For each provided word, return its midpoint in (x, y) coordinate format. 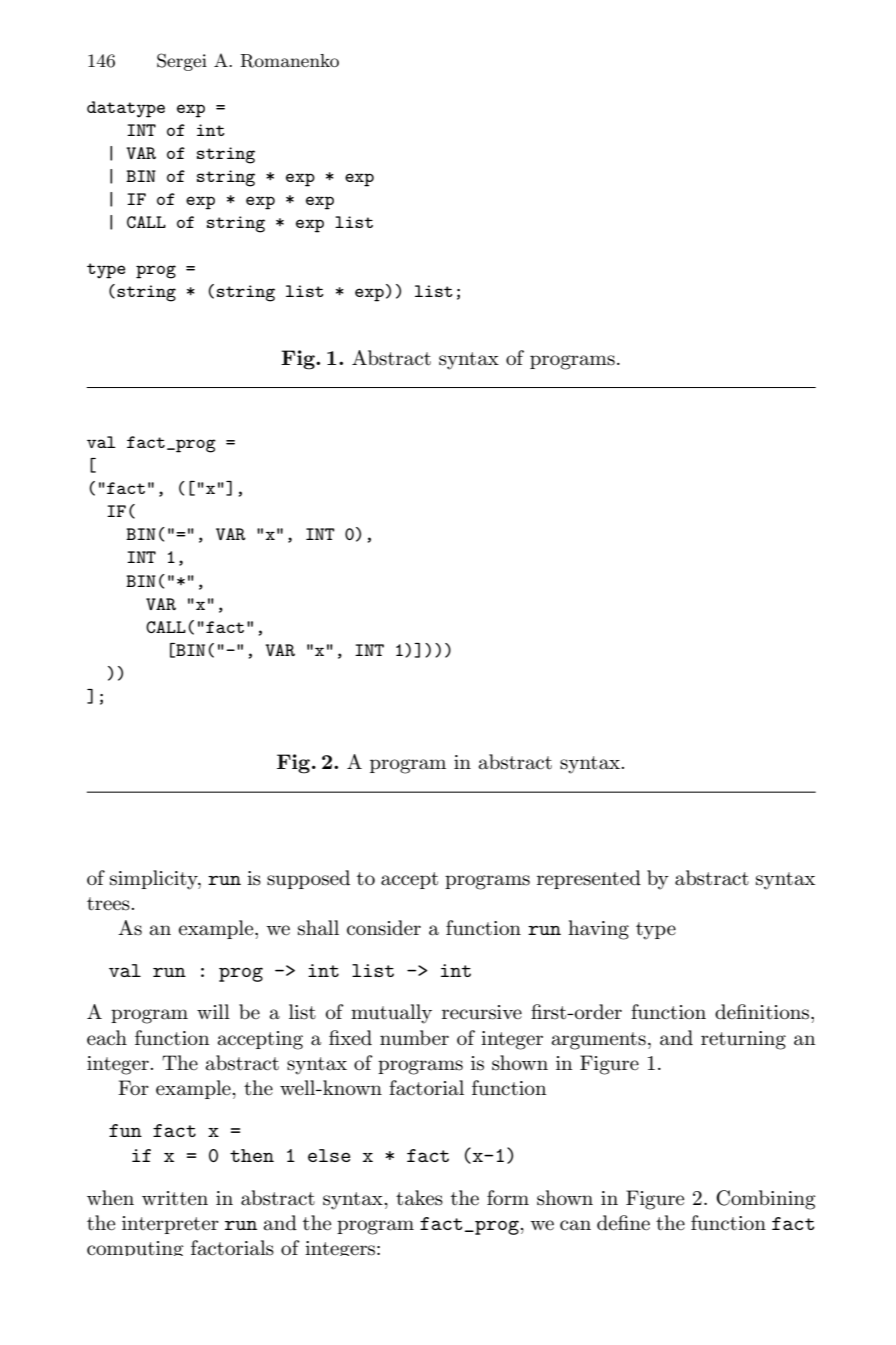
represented (589, 879)
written (175, 1198)
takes (419, 1198)
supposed (308, 879)
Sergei (182, 62)
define (623, 1223)
